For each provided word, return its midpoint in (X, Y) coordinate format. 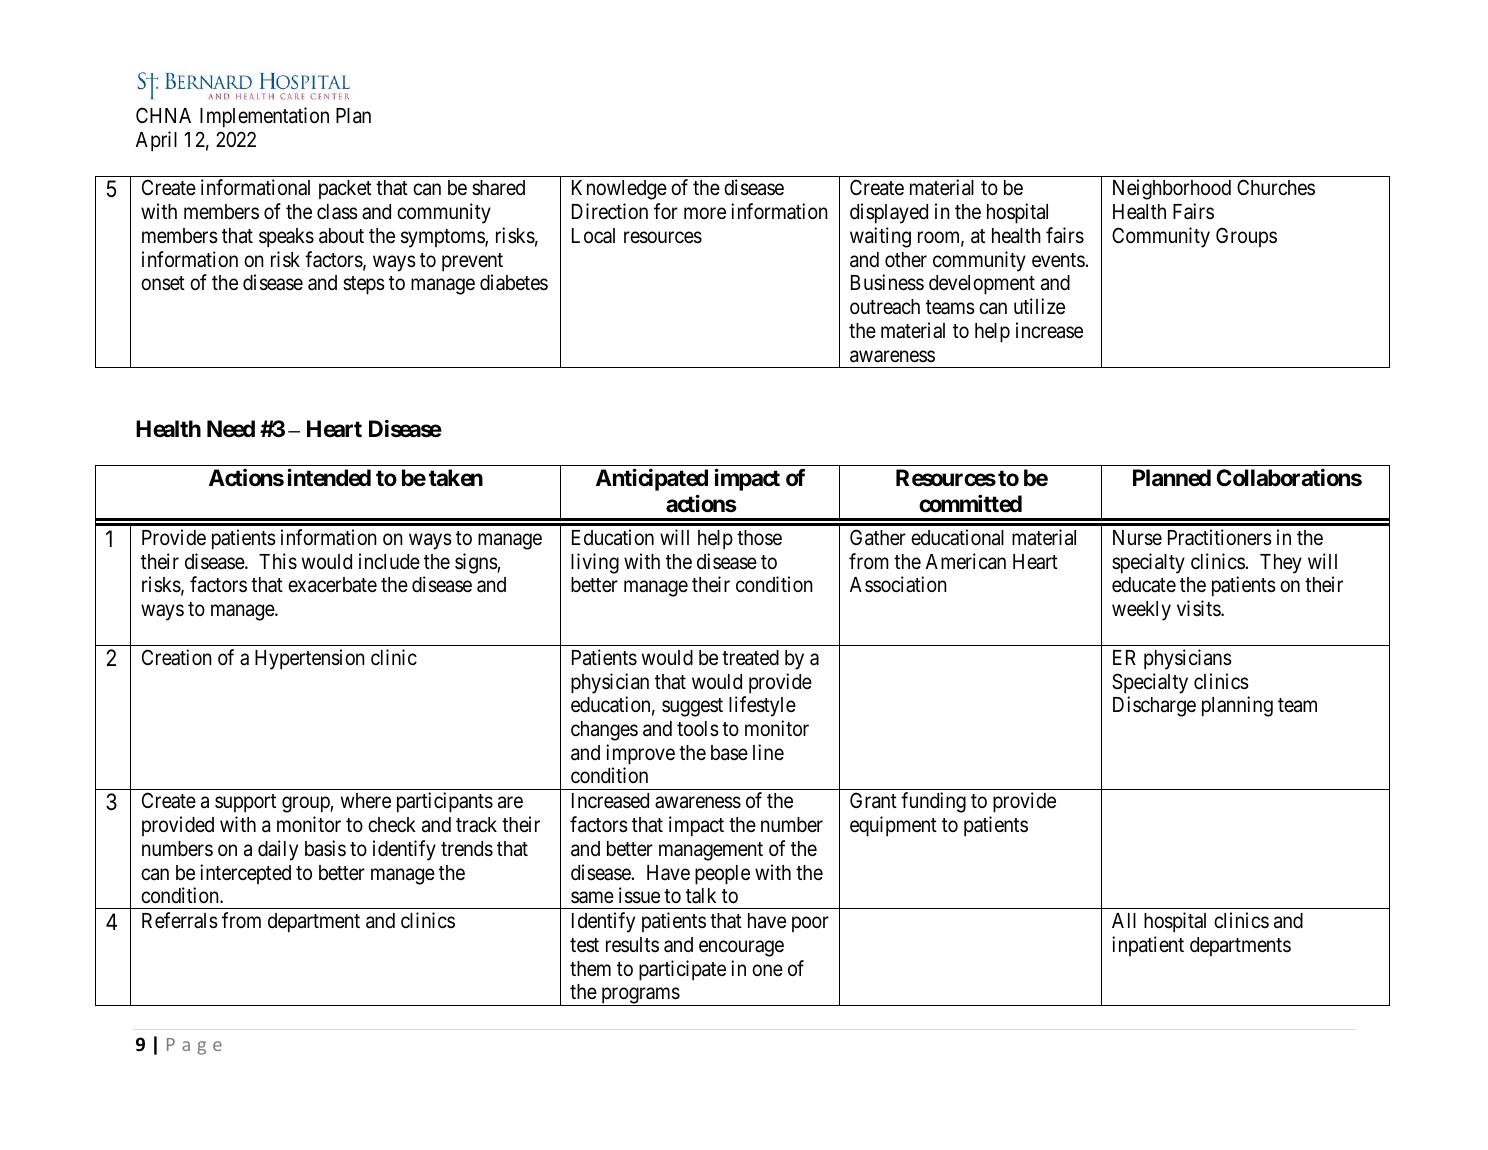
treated (750, 658)
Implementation (264, 117)
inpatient (1148, 946)
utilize (1039, 306)
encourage (741, 948)
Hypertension (310, 659)
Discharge (1154, 706)
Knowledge (619, 190)
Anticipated (652, 480)
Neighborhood (1172, 189)
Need (231, 429)
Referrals (180, 920)
